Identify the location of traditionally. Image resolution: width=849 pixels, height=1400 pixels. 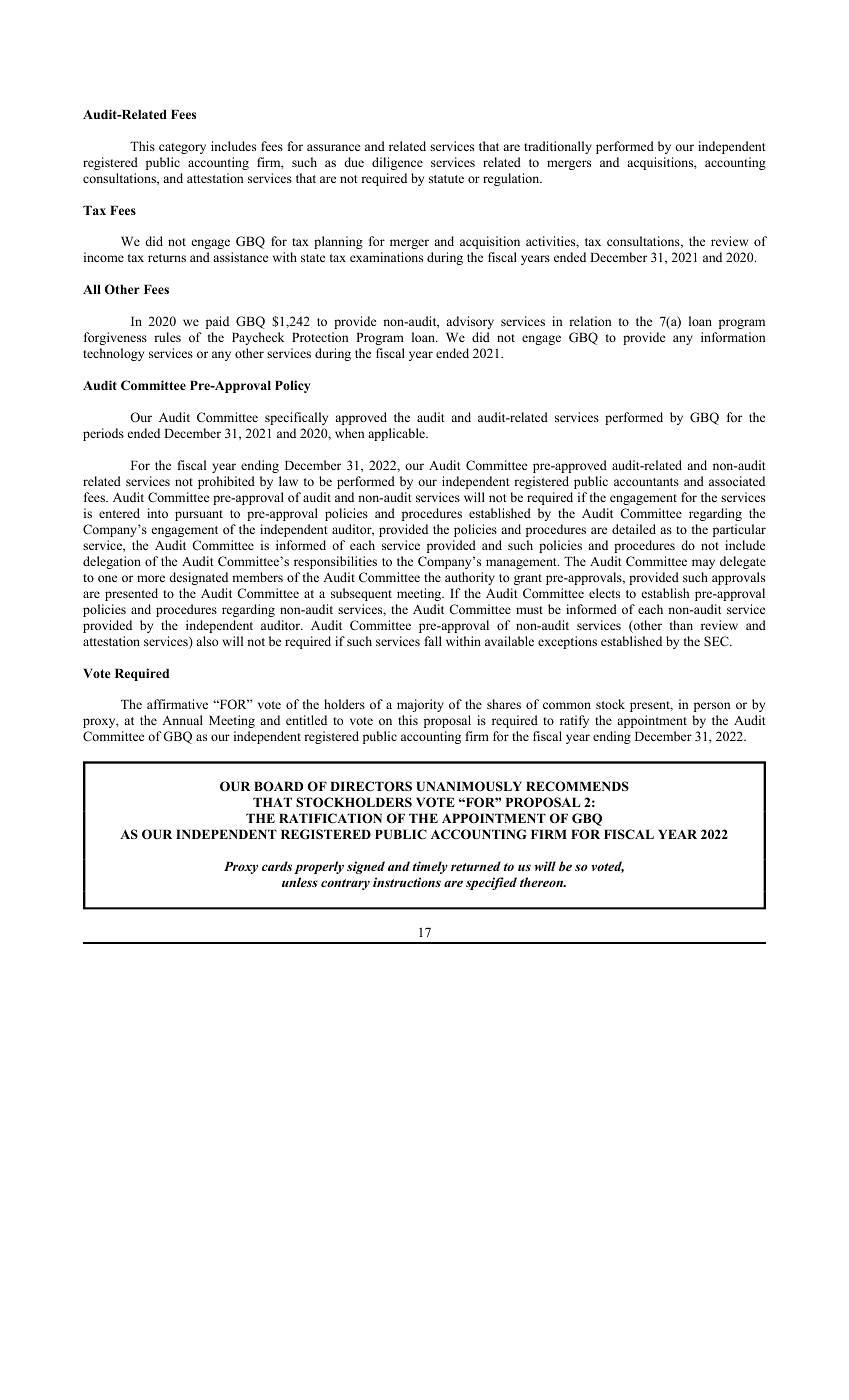
(558, 147).
